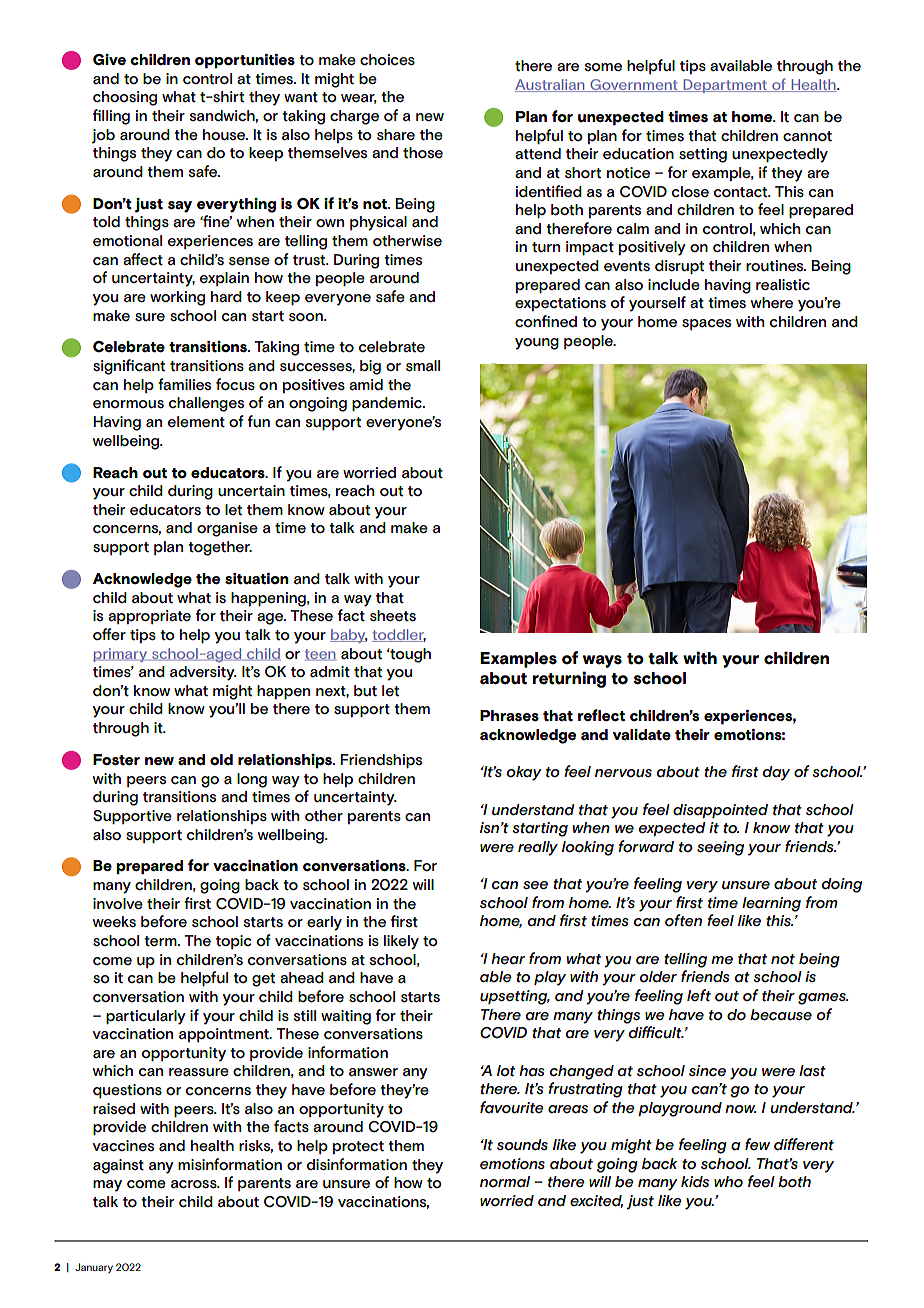 The width and height of the screenshot is (924, 1308). Describe the element at coordinates (725, 86) in the screenshot. I see `Department` at that location.
